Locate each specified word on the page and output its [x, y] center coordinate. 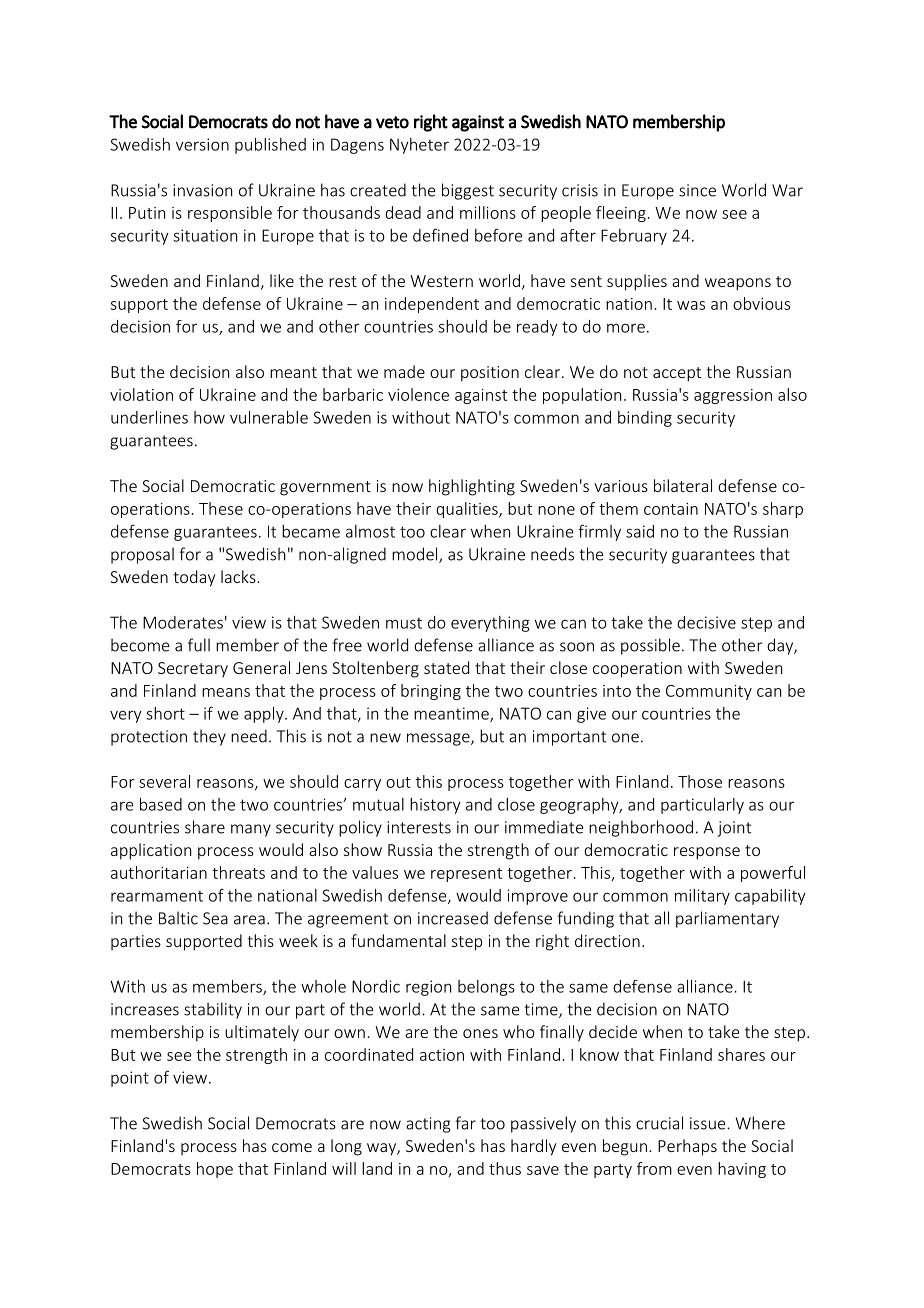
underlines [149, 417]
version [202, 144]
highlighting [472, 487]
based [161, 804]
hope [215, 1170]
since [697, 190]
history [435, 806]
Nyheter [419, 146]
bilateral [683, 485]
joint [734, 829]
